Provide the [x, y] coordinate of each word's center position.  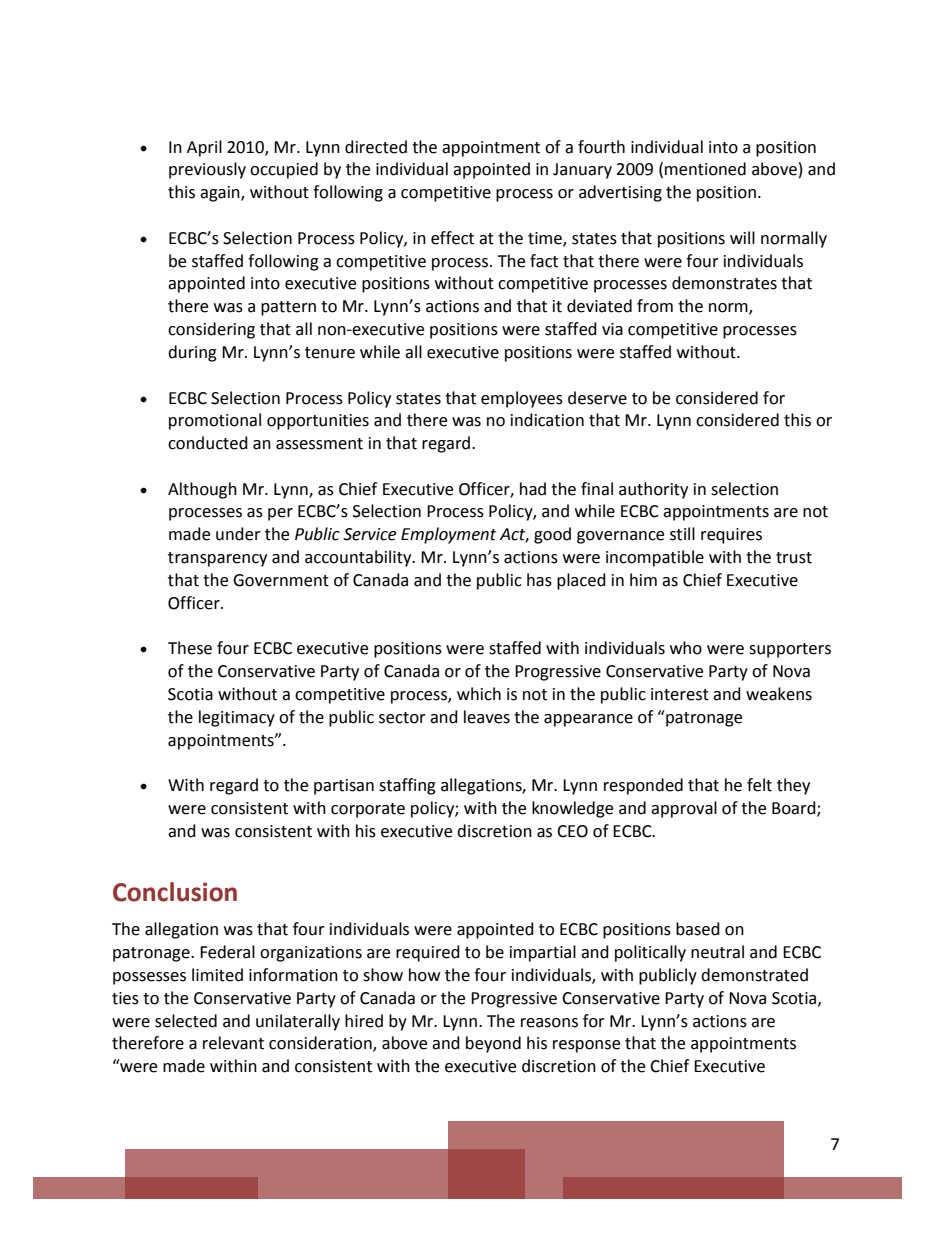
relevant [233, 1043]
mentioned [705, 169]
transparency [217, 559]
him [643, 579]
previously [207, 170]
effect [452, 238]
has [539, 580]
